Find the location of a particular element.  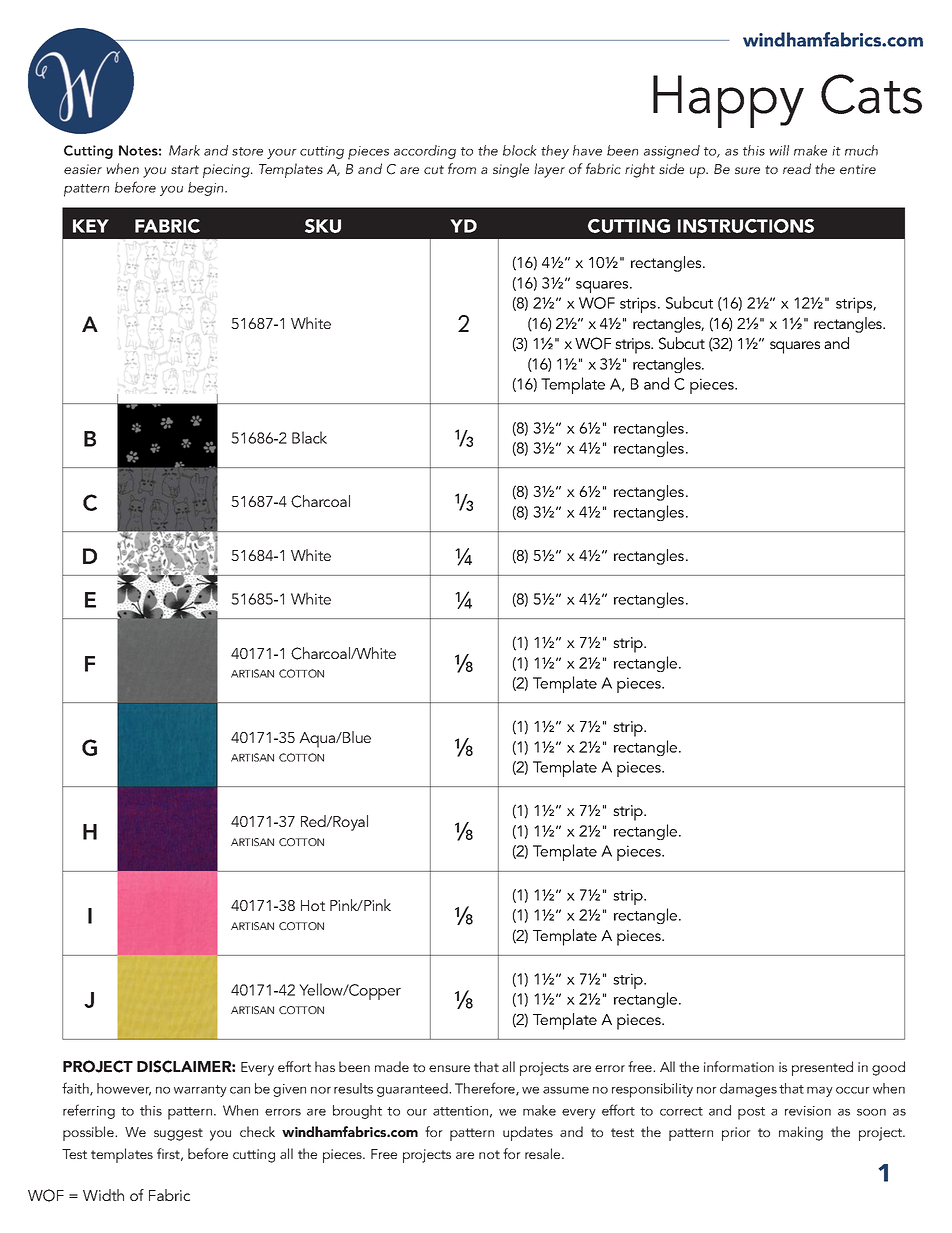

KEY is located at coordinates (91, 226).
